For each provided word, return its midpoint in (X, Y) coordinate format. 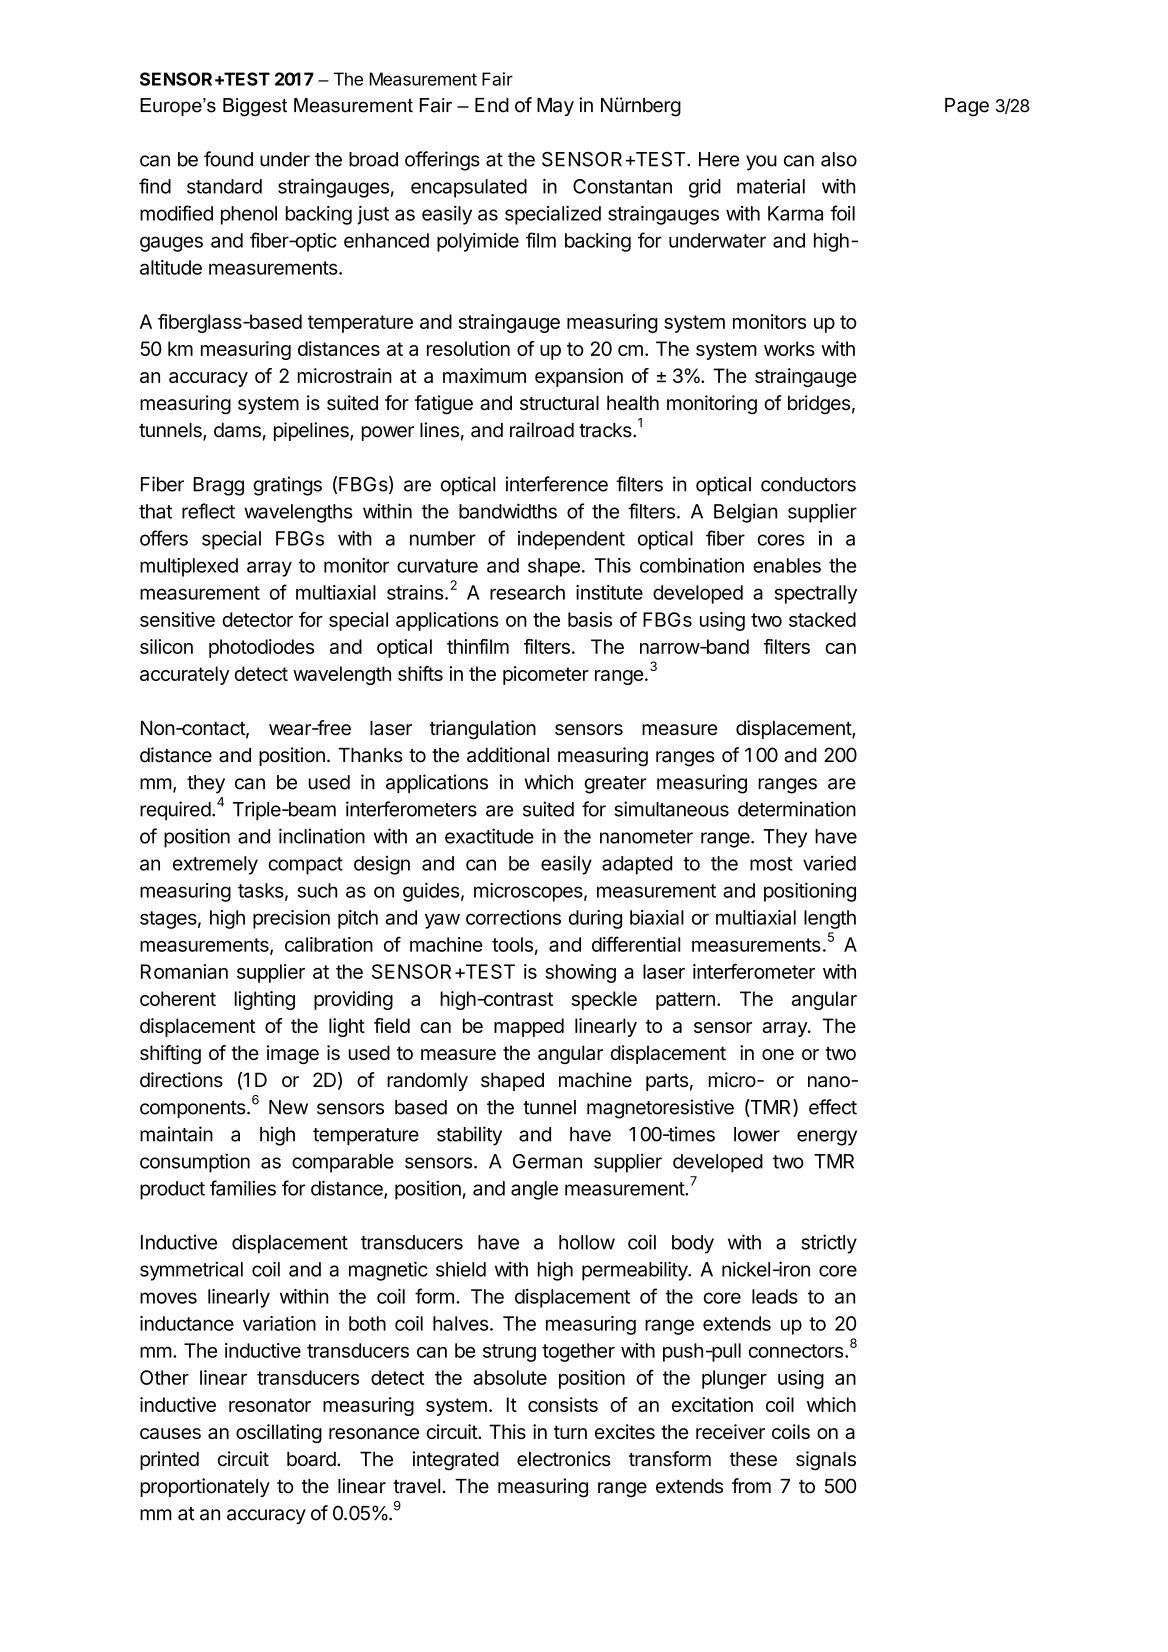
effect (833, 1107)
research (527, 592)
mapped (529, 1027)
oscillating (279, 1433)
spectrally (815, 594)
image (293, 1054)
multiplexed (189, 567)
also (839, 159)
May (555, 107)
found (228, 159)
